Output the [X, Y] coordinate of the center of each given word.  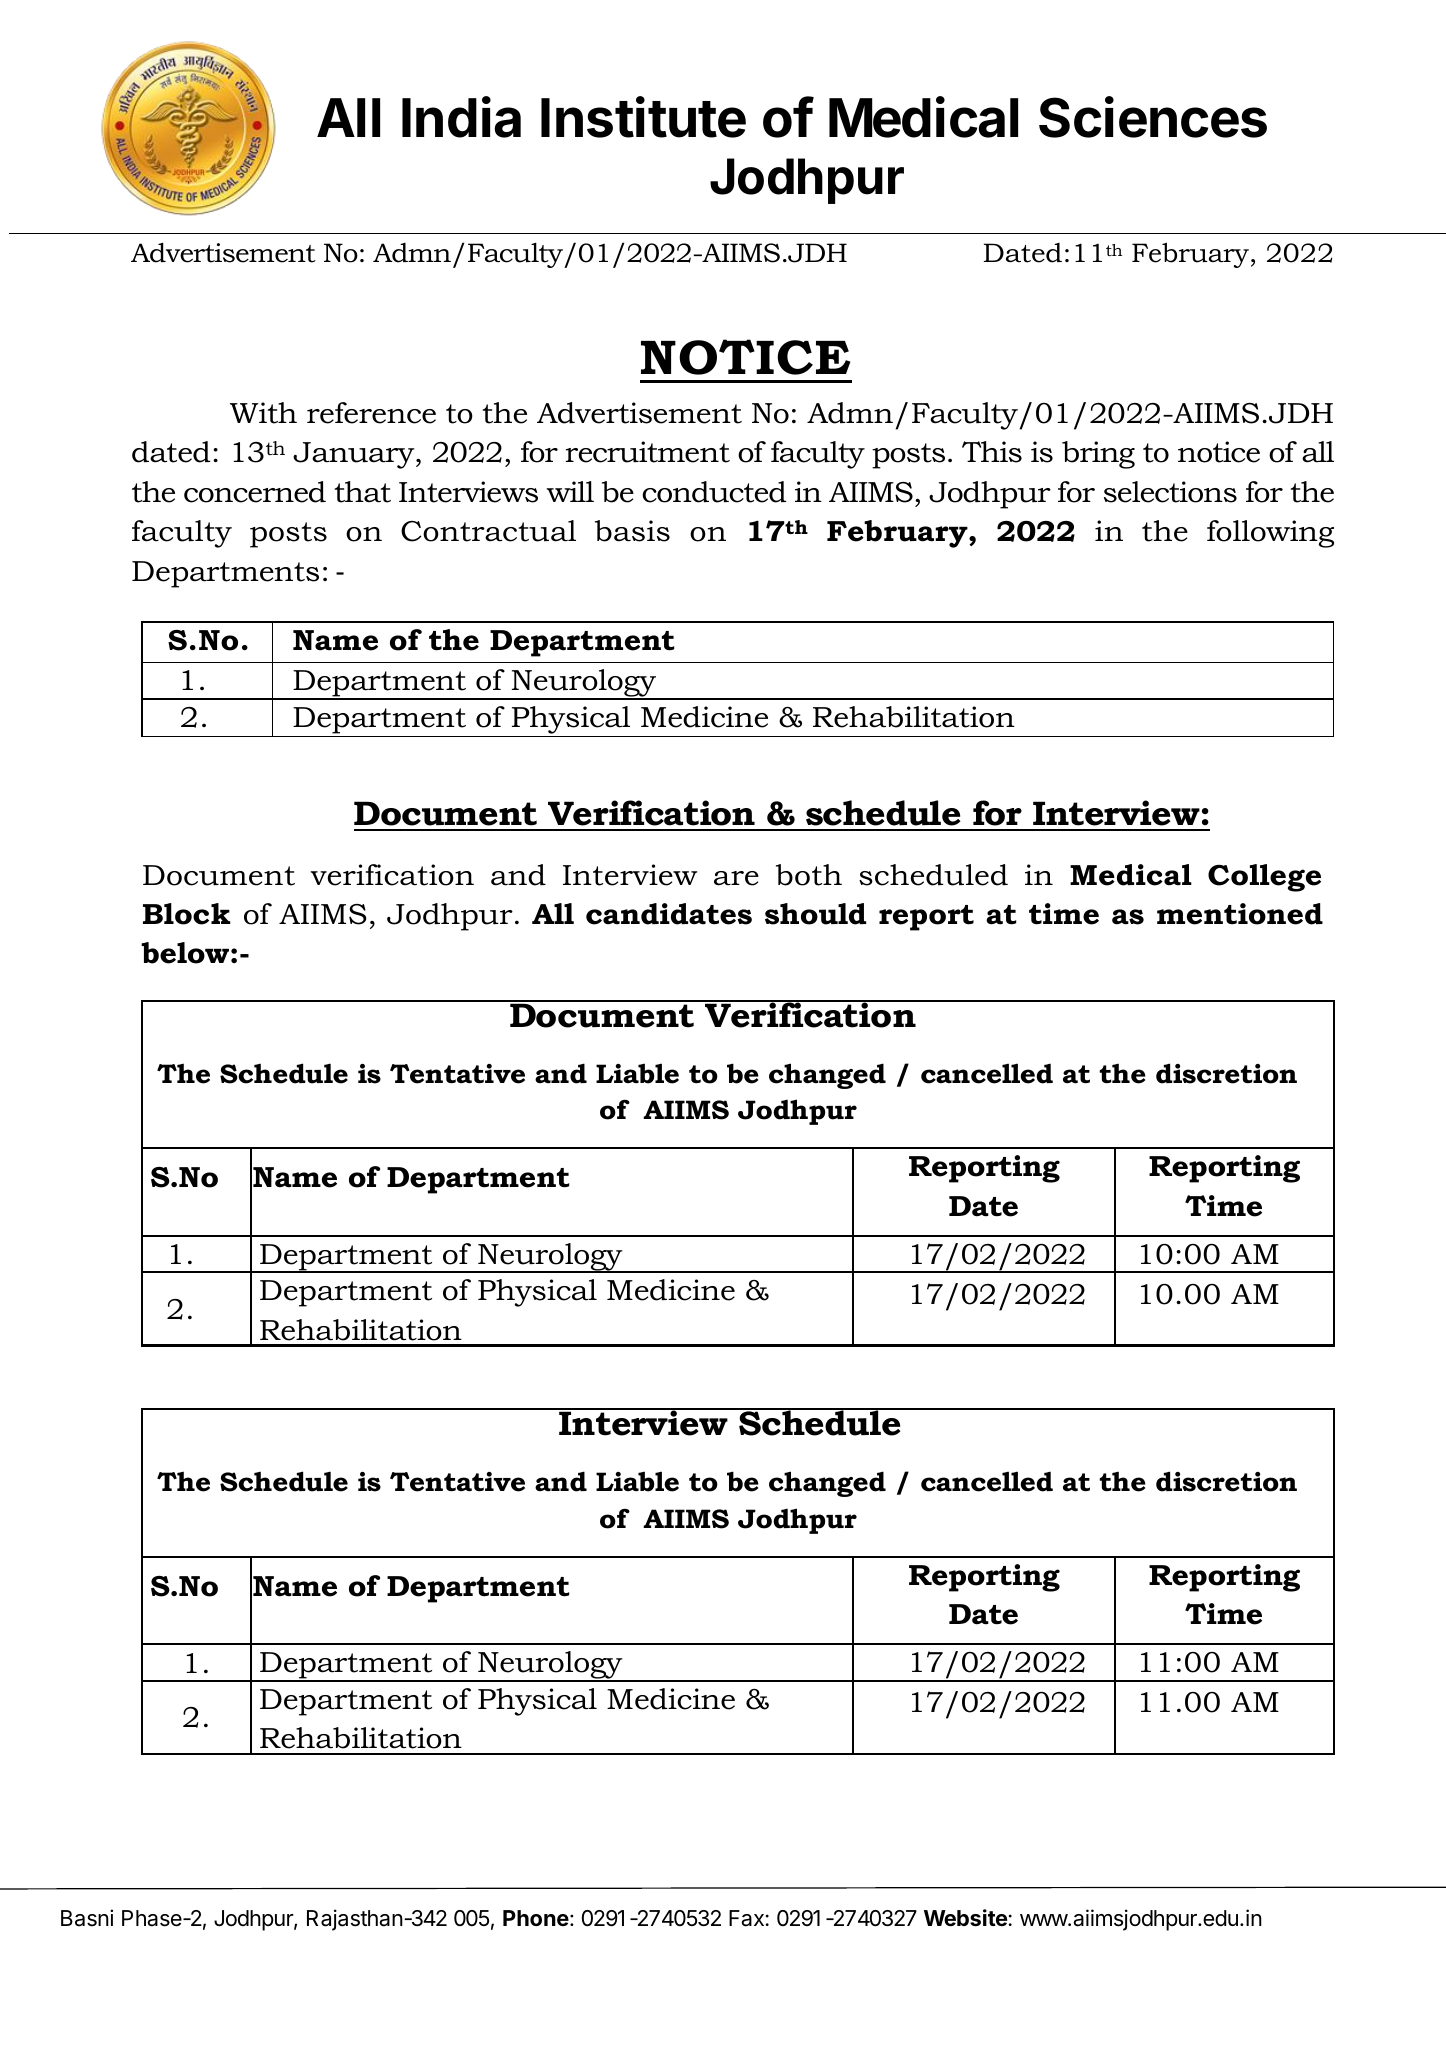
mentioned [1240, 914]
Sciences [1153, 117]
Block [186, 914]
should [815, 914]
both [809, 875]
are [736, 878]
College [1264, 878]
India [461, 117]
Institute [643, 117]
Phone [536, 1918]
